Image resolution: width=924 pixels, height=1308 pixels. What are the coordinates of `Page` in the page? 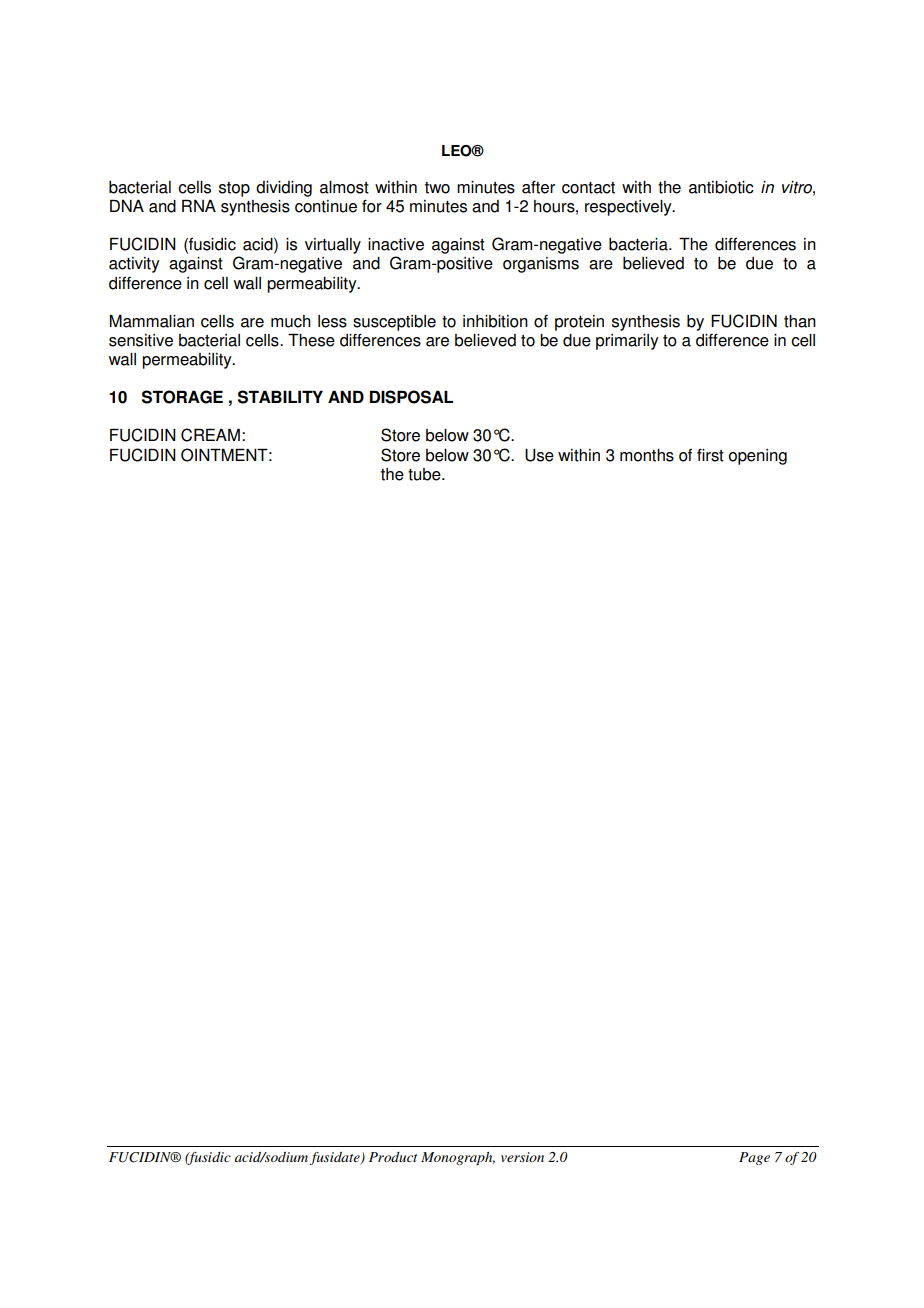 It's located at (754, 1158).
